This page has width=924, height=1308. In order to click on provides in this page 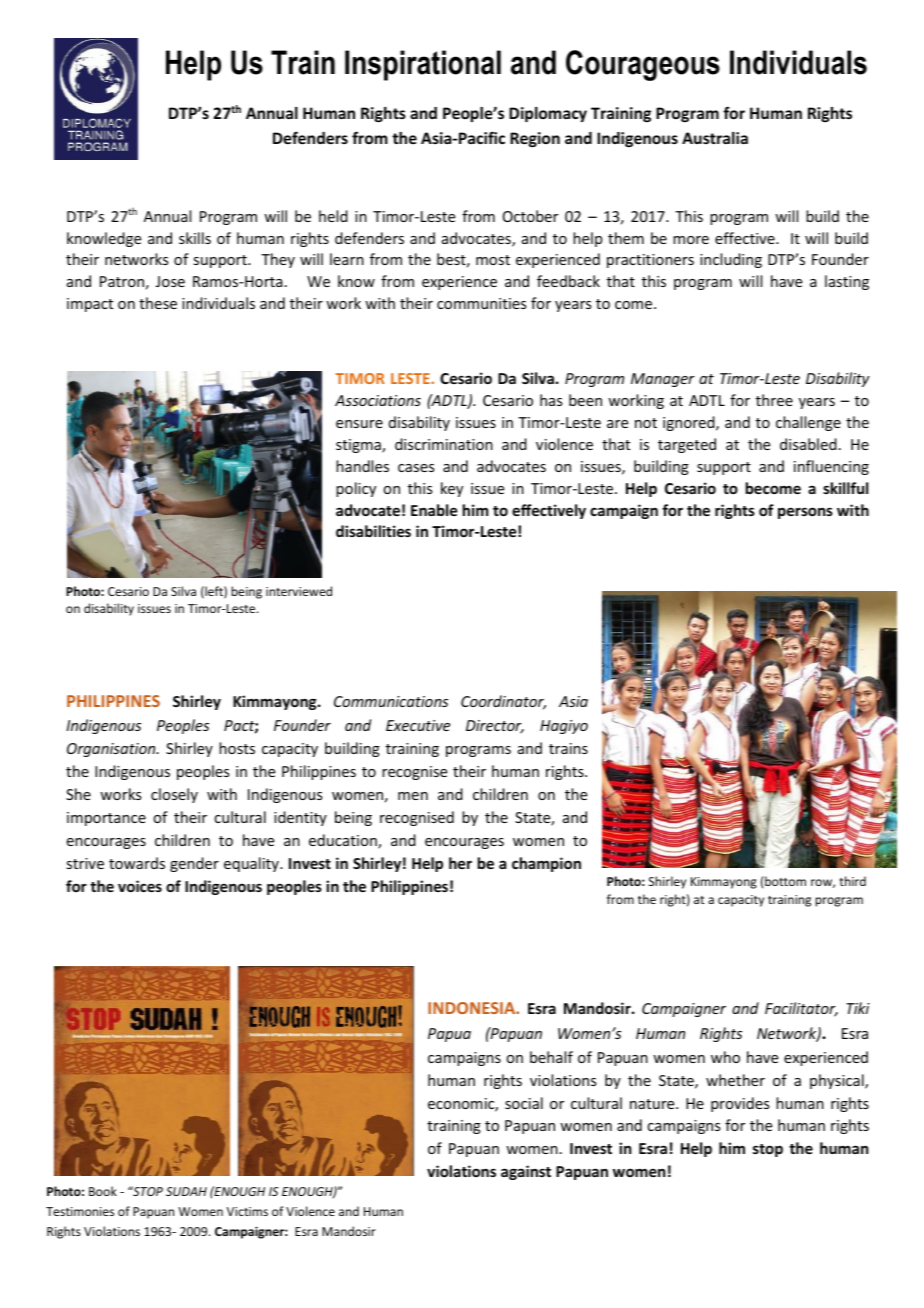, I will do `click(740, 1104)`.
